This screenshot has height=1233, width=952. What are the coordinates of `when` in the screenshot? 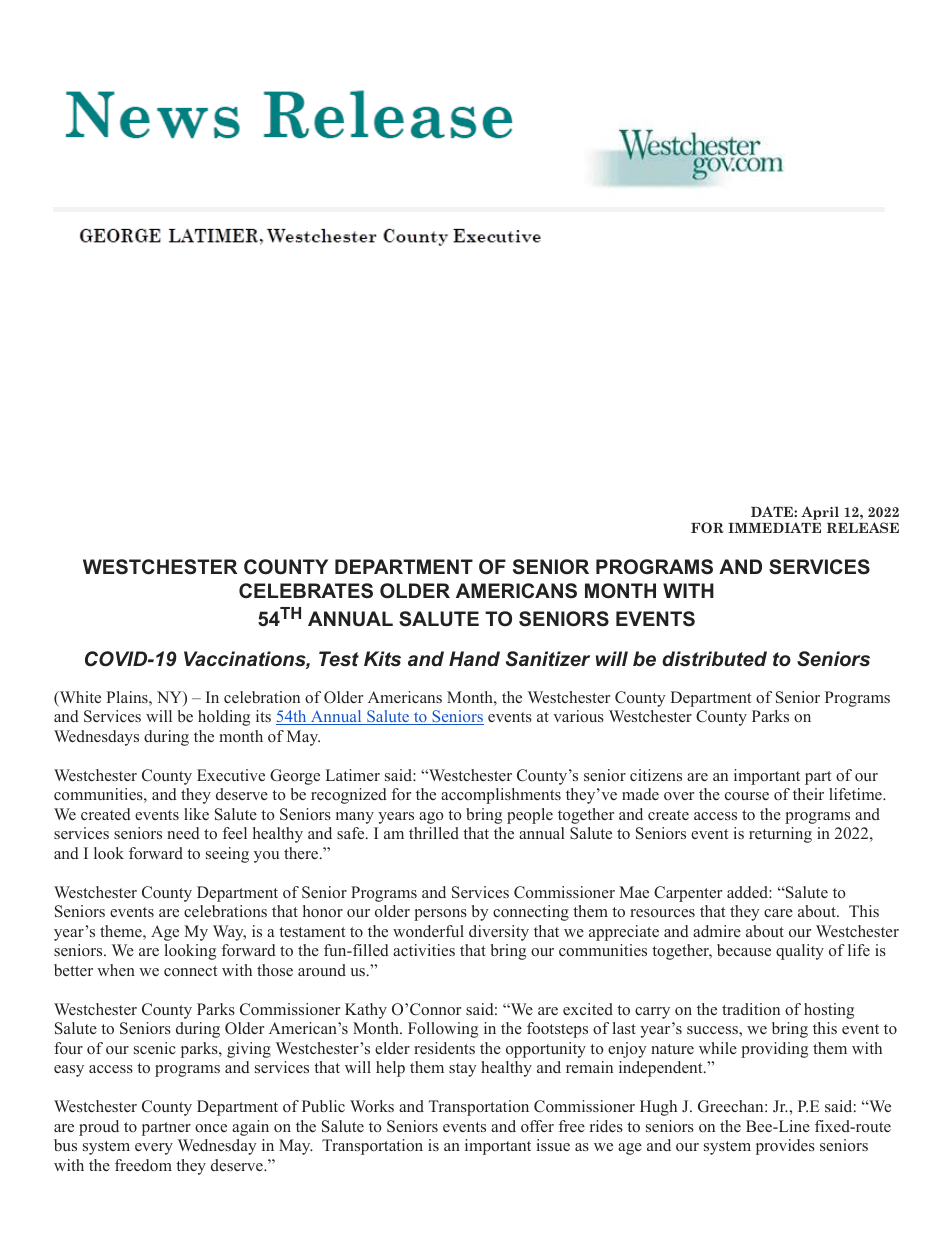 It's located at (116, 970).
